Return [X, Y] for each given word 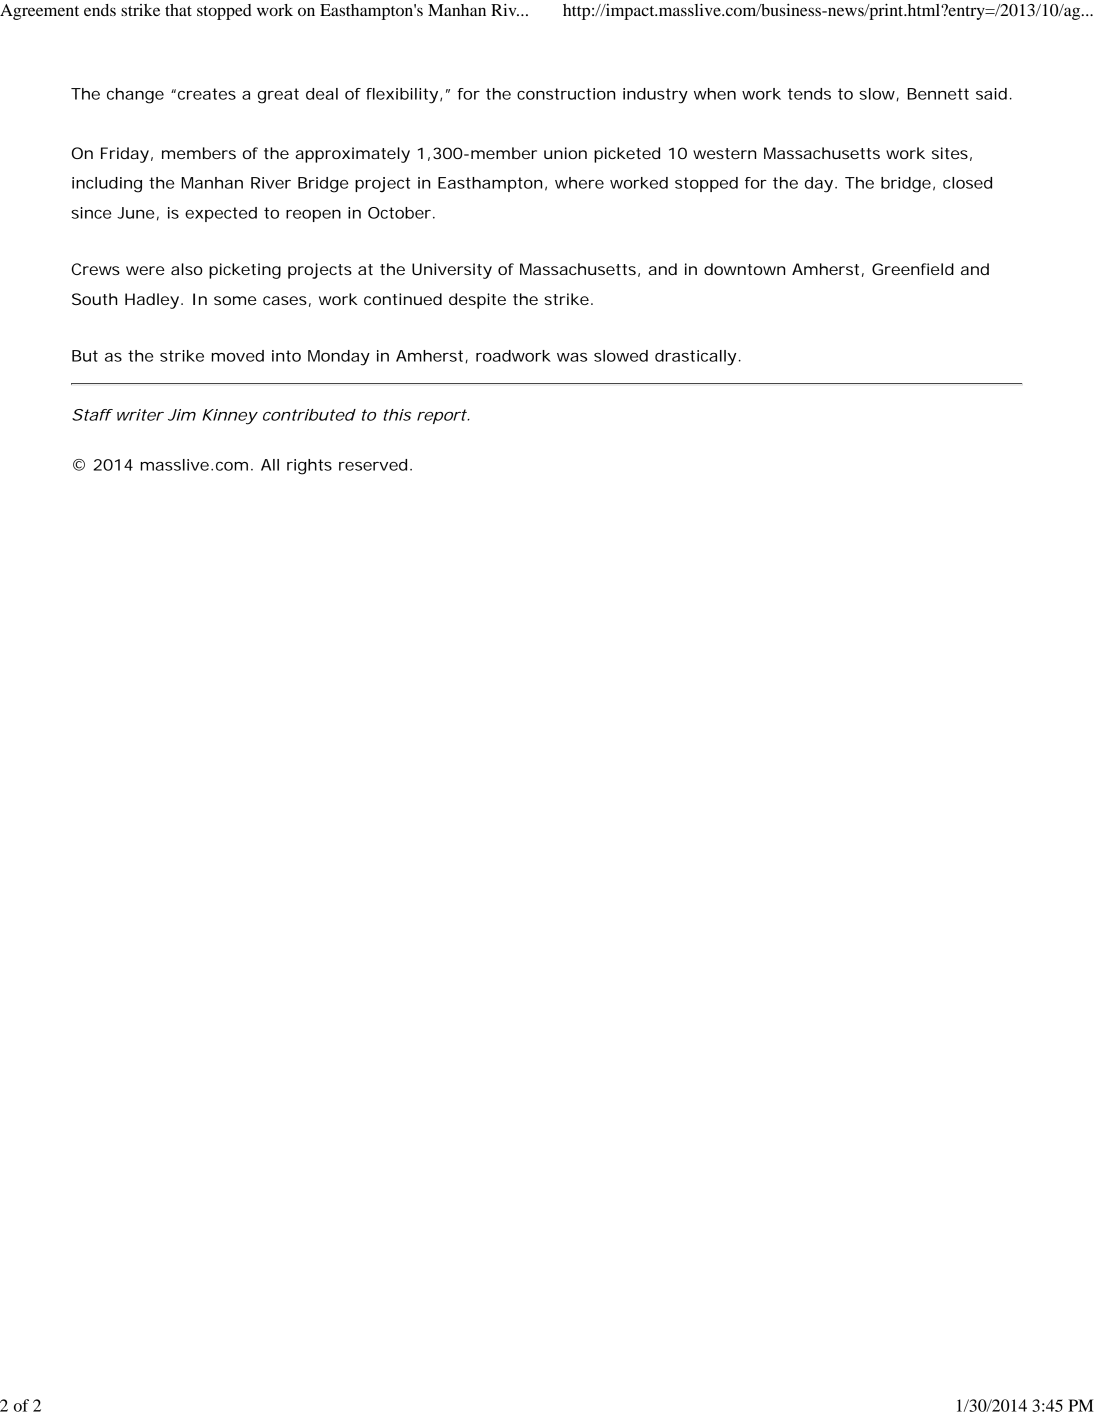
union [565, 153]
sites [950, 153]
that [178, 10]
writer [140, 415]
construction [566, 94]
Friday [125, 155]
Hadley [152, 301]
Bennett [938, 94]
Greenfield [913, 269]
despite [477, 301]
